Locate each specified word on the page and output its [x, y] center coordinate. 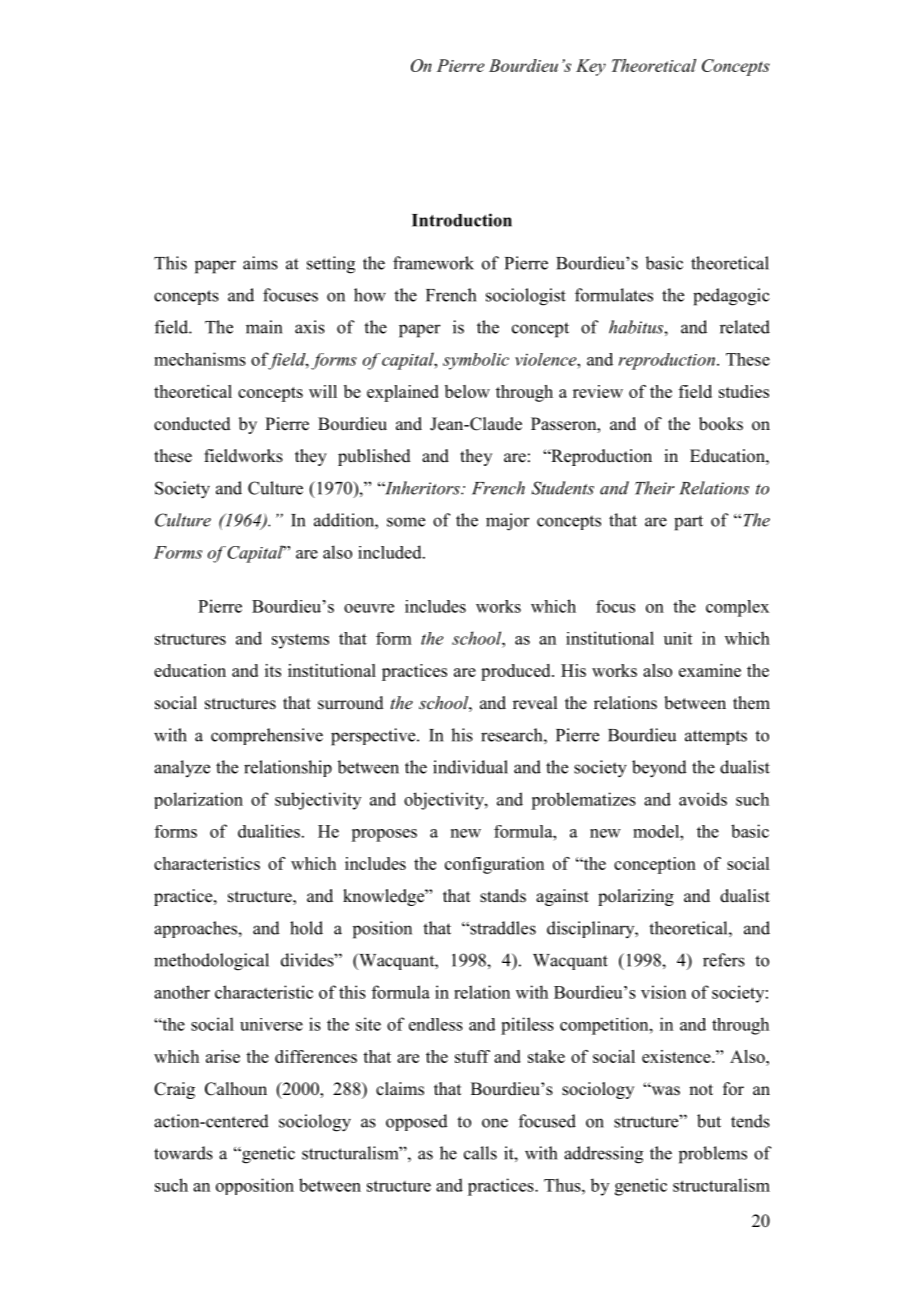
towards [183, 1153]
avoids [703, 799]
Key [591, 67]
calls [480, 1153]
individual [470, 767]
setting [331, 265]
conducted [192, 424]
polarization [198, 800]
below [467, 391]
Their [654, 488]
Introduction [462, 220]
